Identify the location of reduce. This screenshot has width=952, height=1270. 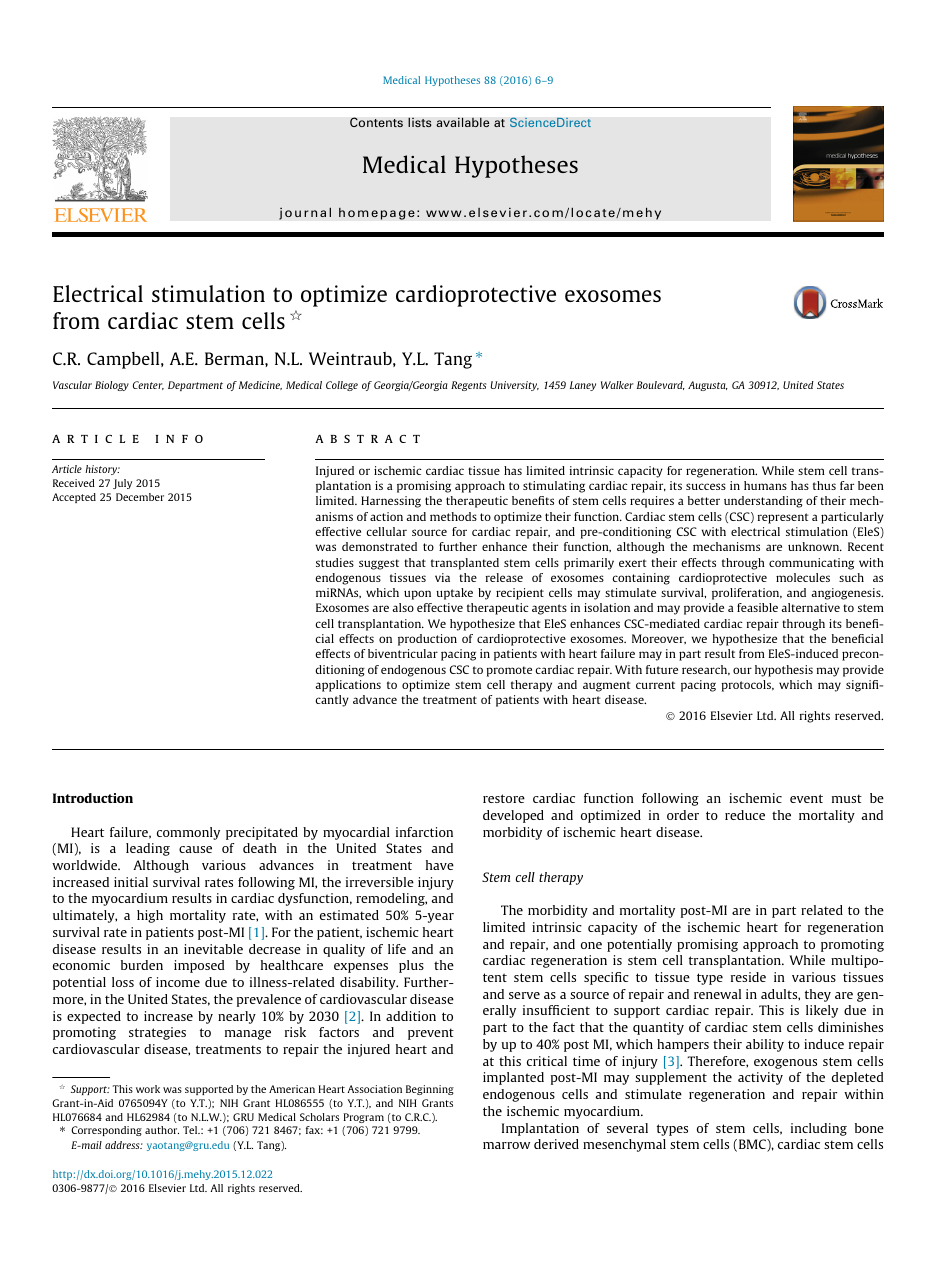
(745, 815).
